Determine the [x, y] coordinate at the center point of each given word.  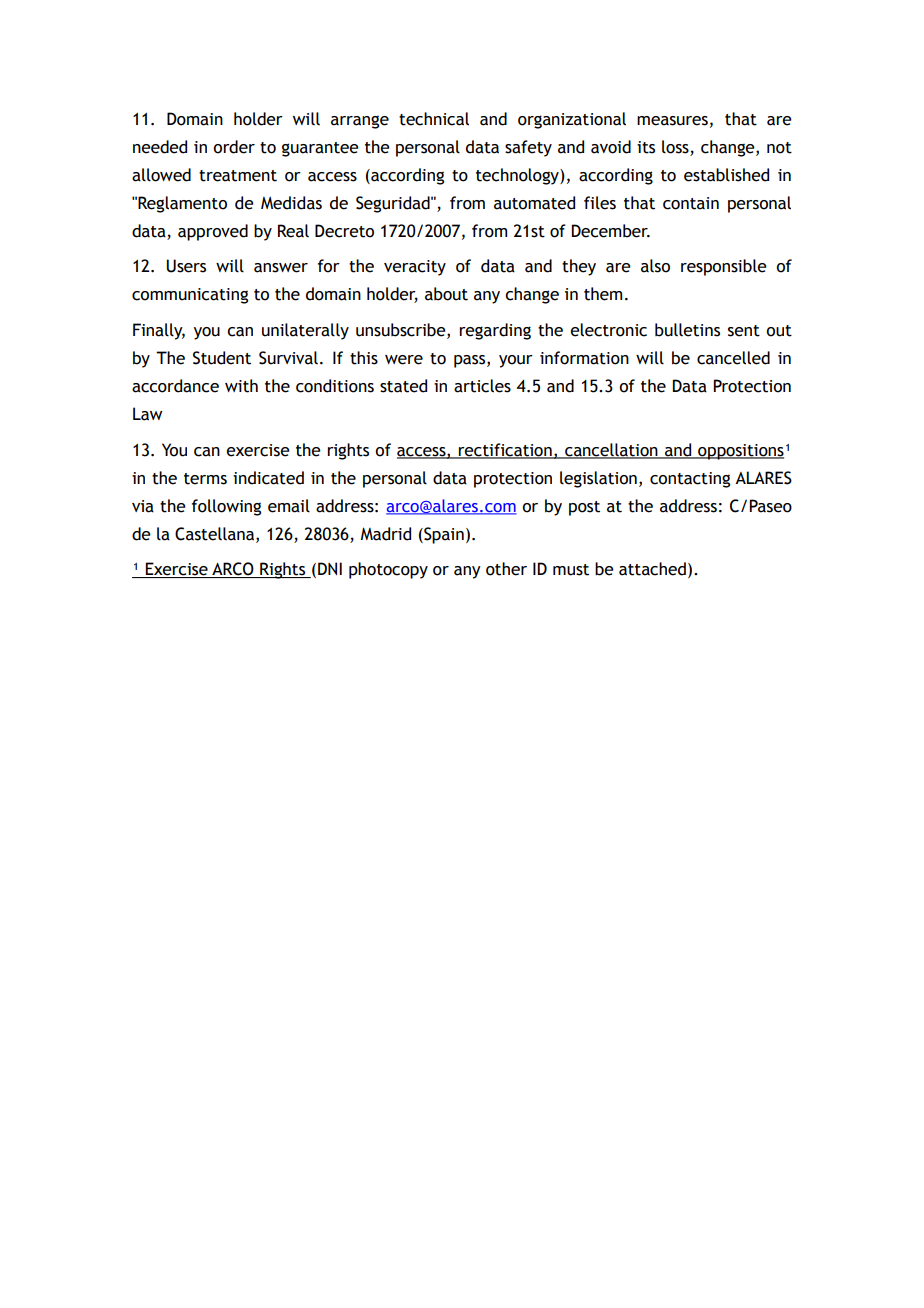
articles [482, 386]
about [446, 294]
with [241, 386]
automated [534, 203]
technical [434, 119]
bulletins [687, 330]
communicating [190, 296]
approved [213, 232]
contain [691, 203]
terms [205, 479]
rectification [505, 450]
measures [672, 121]
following [226, 507]
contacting [690, 480]
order [234, 147]
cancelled [733, 358]
